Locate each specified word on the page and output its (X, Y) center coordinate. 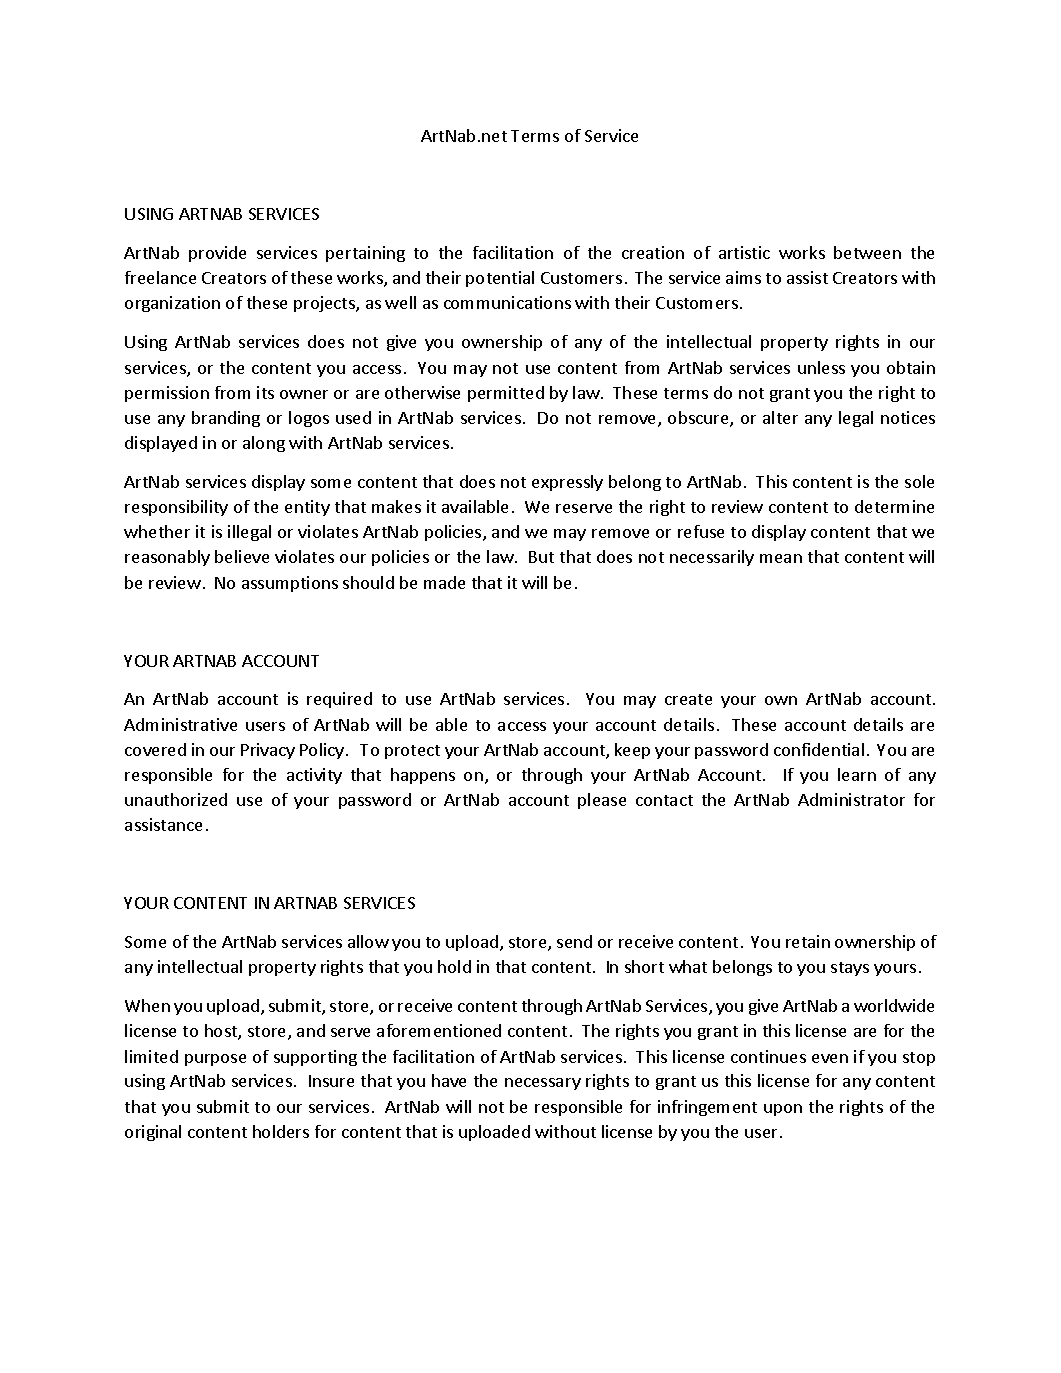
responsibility (176, 508)
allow (368, 941)
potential (500, 279)
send (574, 941)
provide (217, 254)
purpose (215, 1060)
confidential (819, 749)
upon (783, 1110)
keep (632, 751)
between (867, 252)
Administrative (180, 724)
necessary (543, 1084)
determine (894, 506)
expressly (567, 483)
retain (808, 941)
